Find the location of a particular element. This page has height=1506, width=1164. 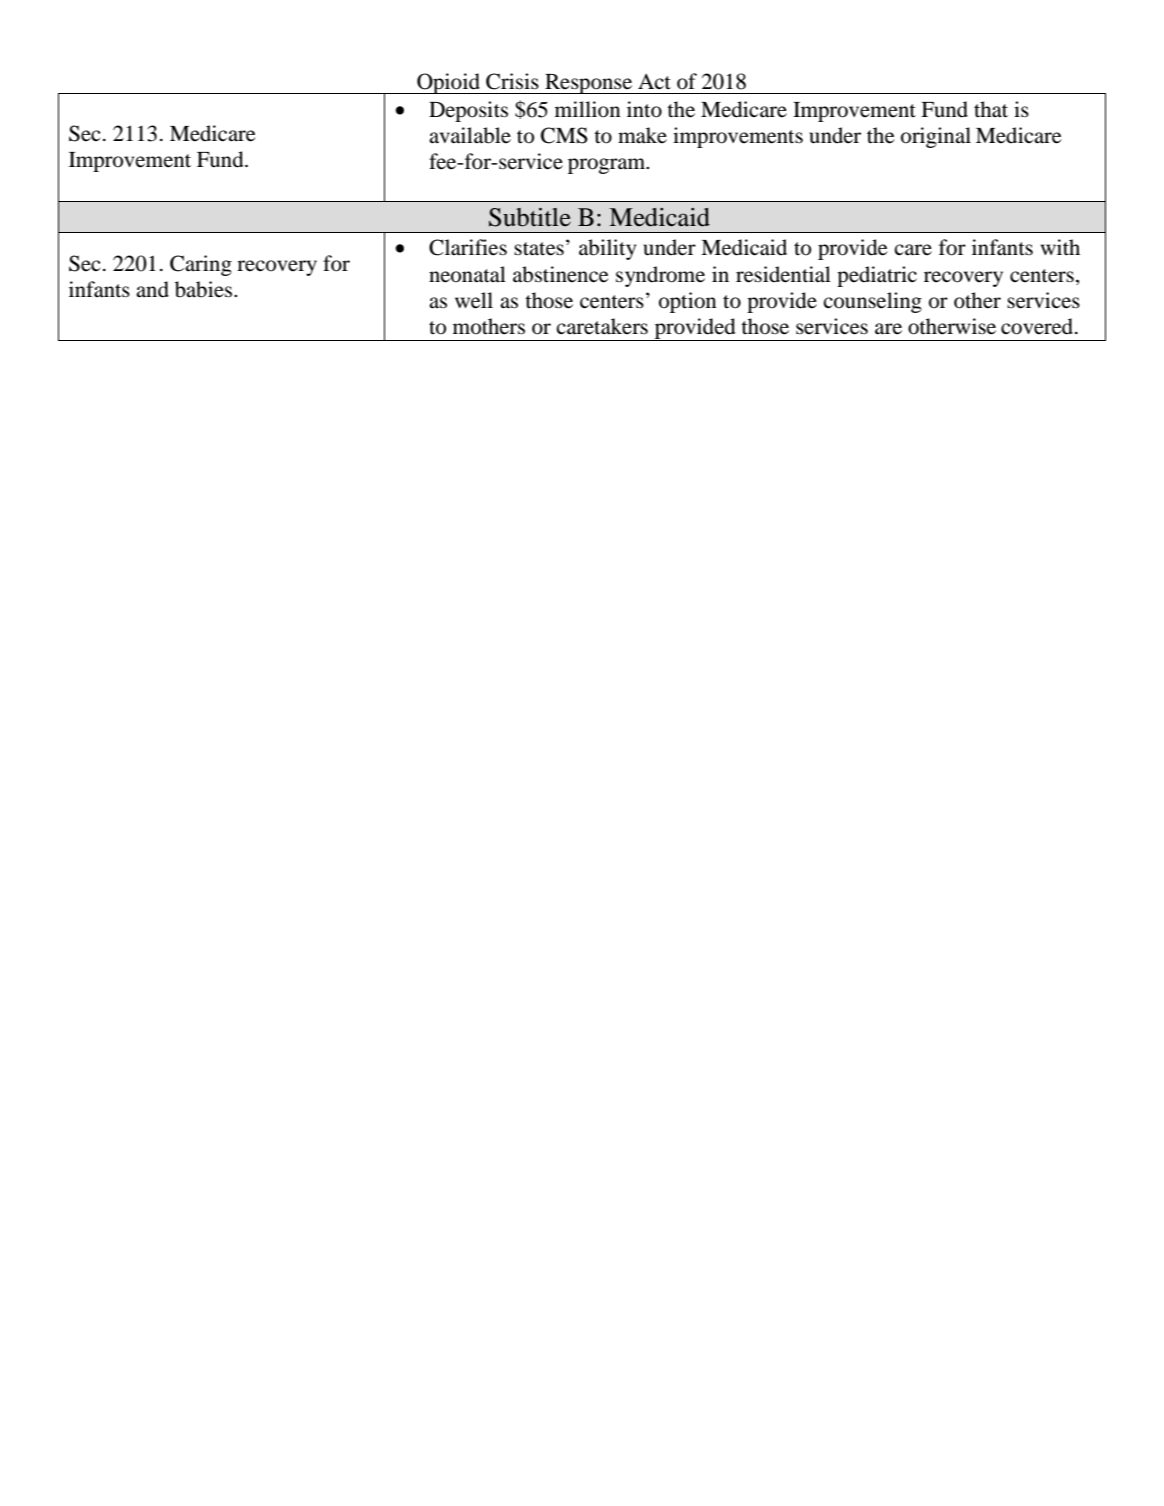

Response is located at coordinates (589, 84).
